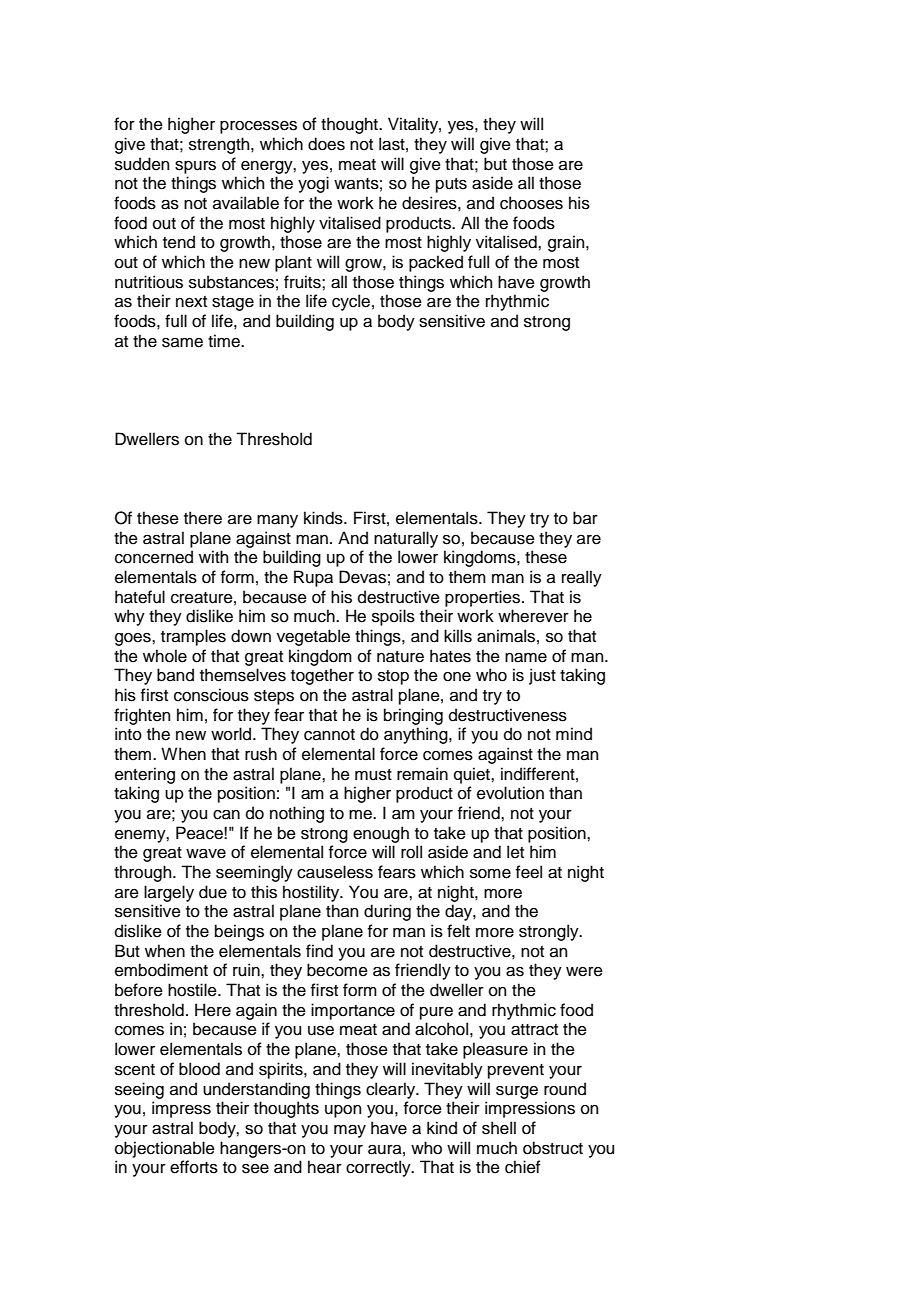  I want to click on may, so click(350, 1131).
